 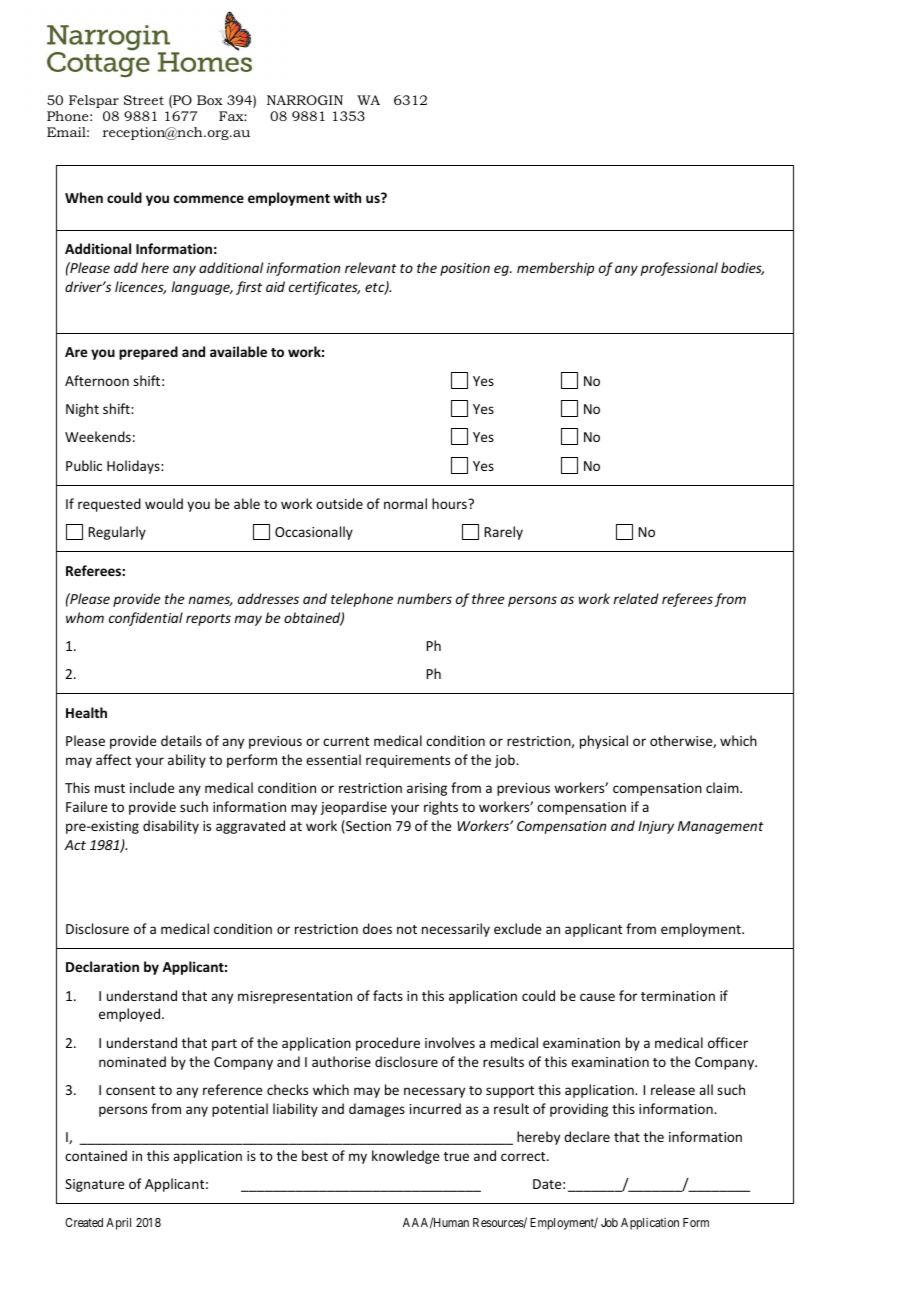 What do you see at coordinates (678, 996) in the screenshot?
I see `termination` at bounding box center [678, 996].
